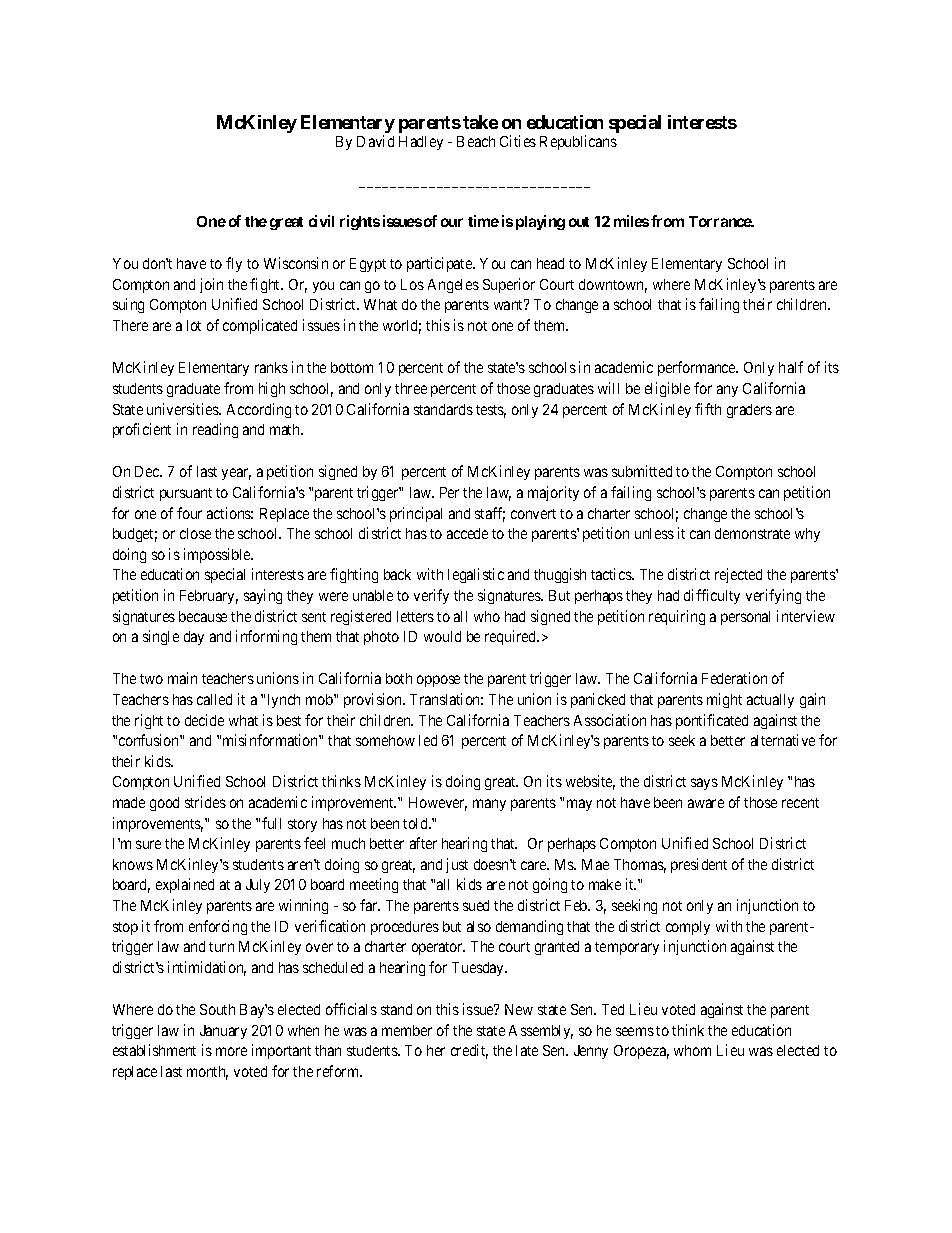  I want to click on tests, so click(491, 411).
